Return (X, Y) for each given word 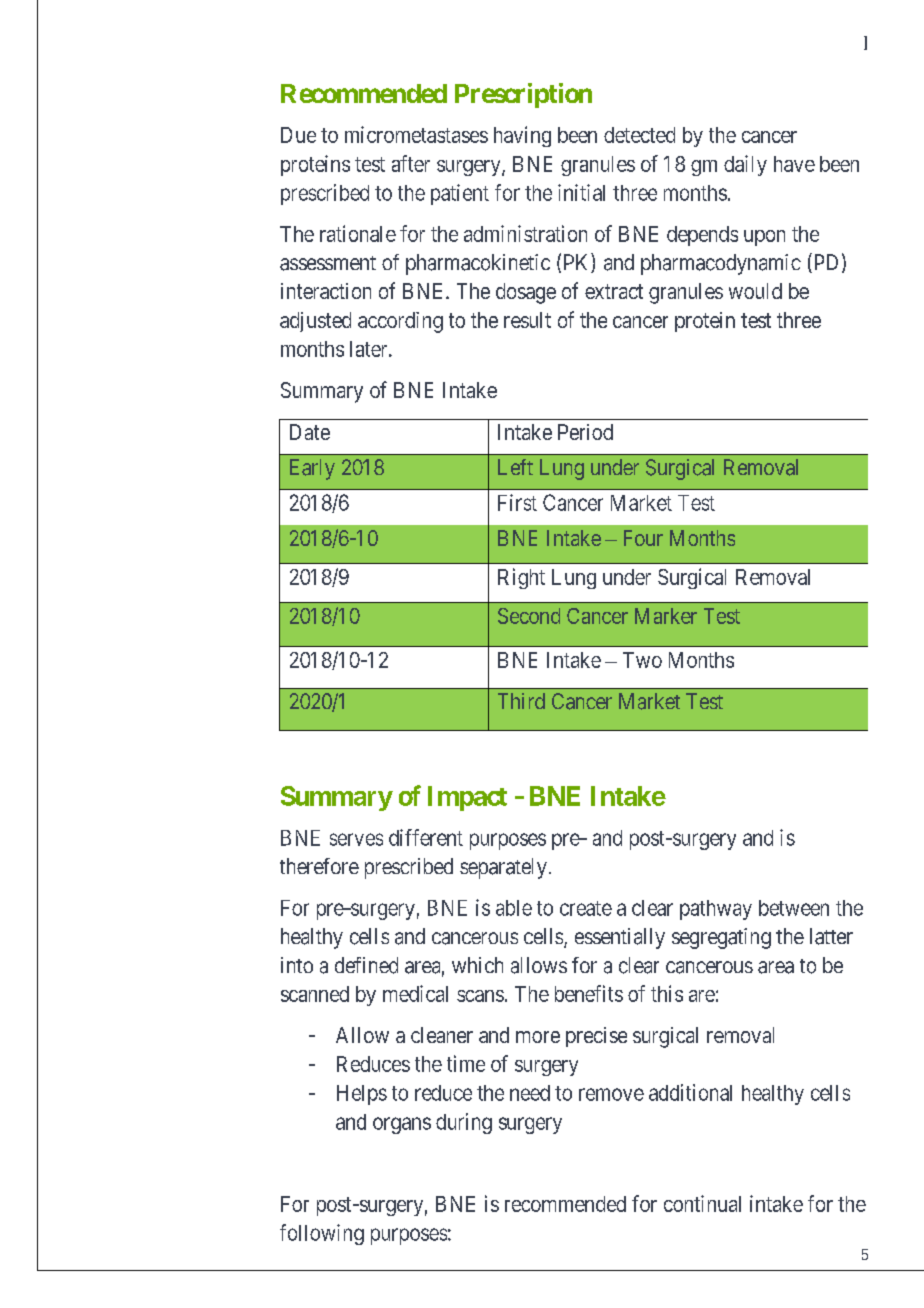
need (530, 1093)
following (322, 1234)
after (411, 163)
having (522, 136)
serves (356, 839)
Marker (666, 616)
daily (745, 165)
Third (521, 701)
